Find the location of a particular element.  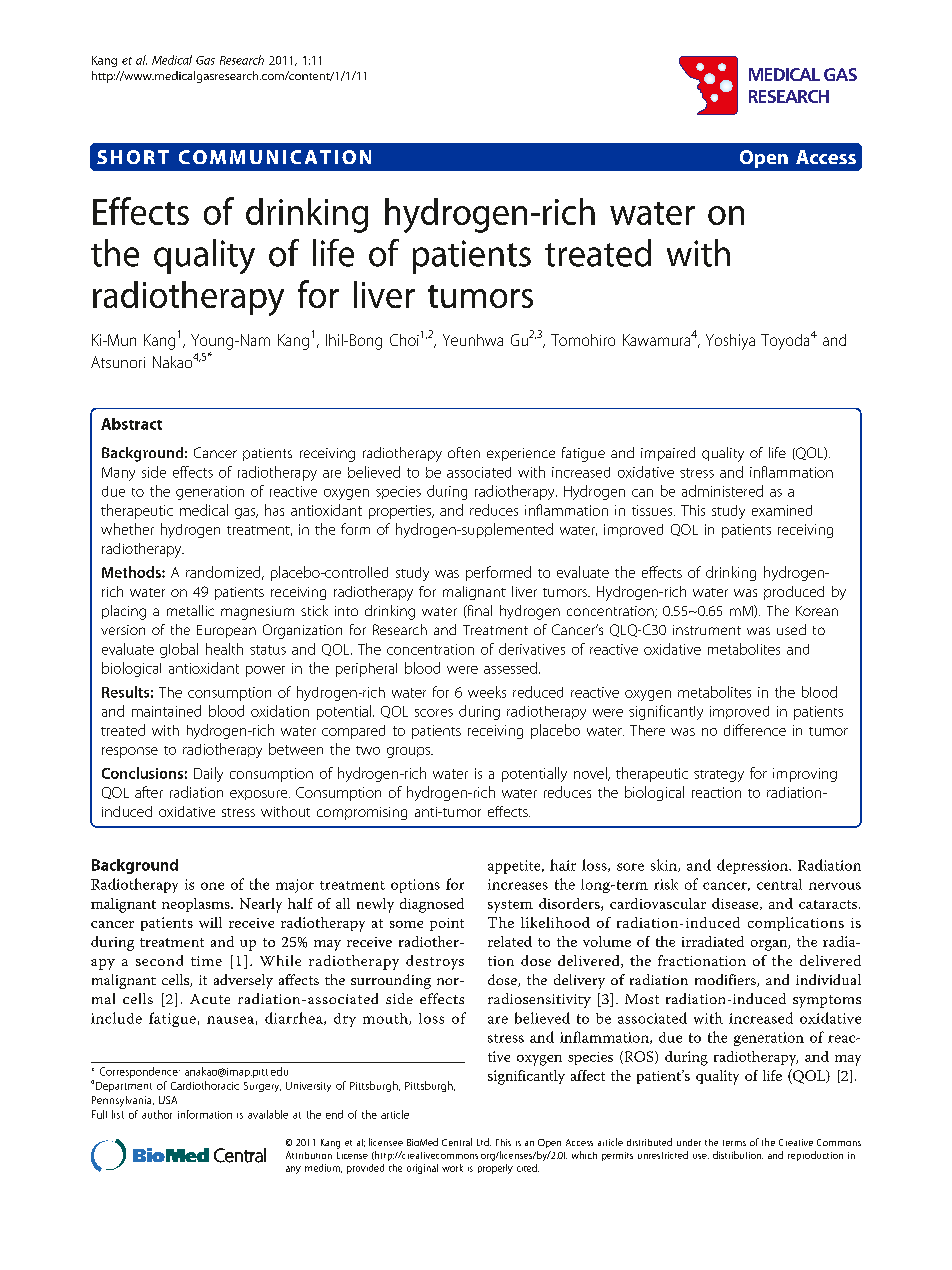

produced is located at coordinates (794, 593).
